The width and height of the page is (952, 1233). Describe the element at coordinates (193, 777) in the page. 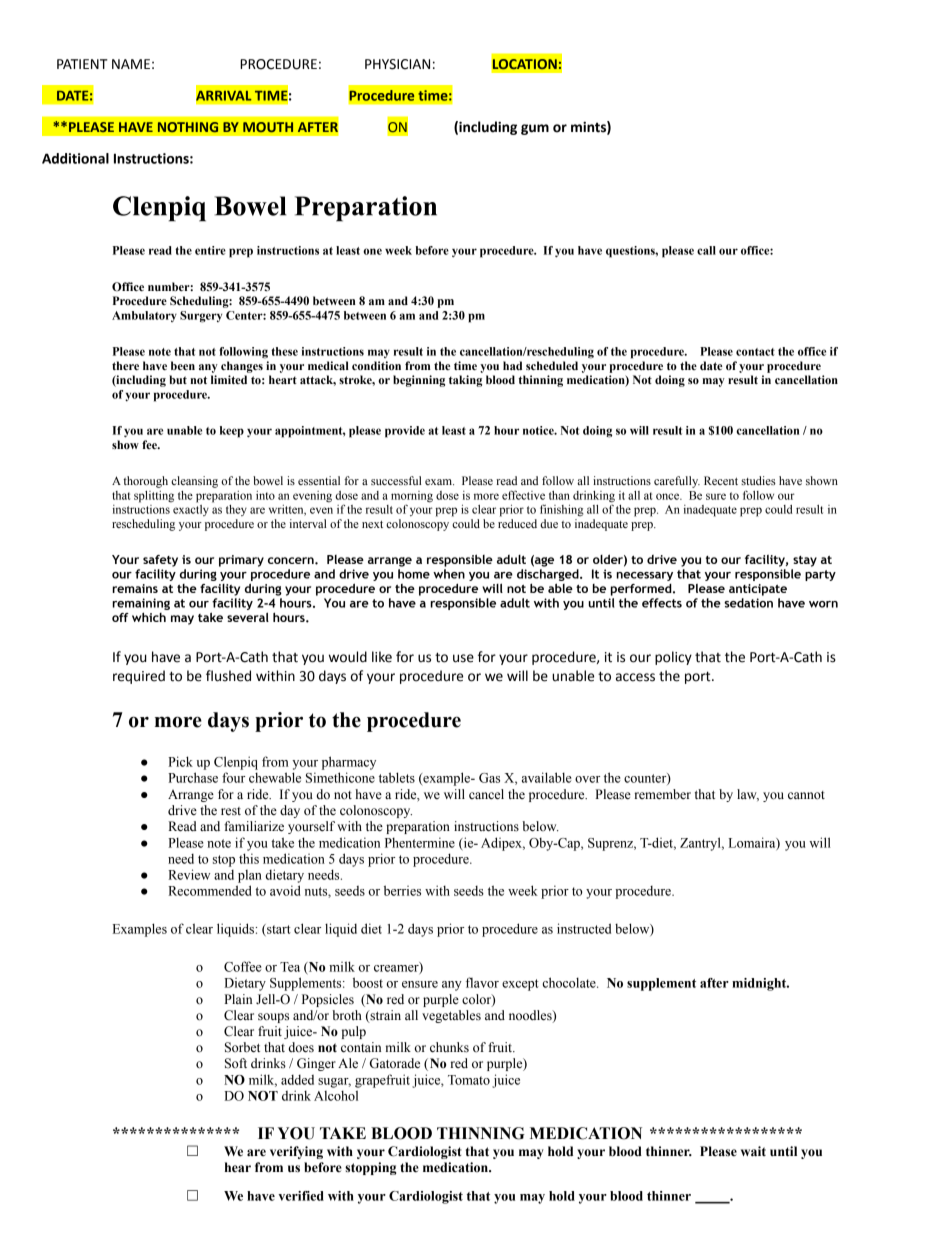

I see `Purchase` at that location.
